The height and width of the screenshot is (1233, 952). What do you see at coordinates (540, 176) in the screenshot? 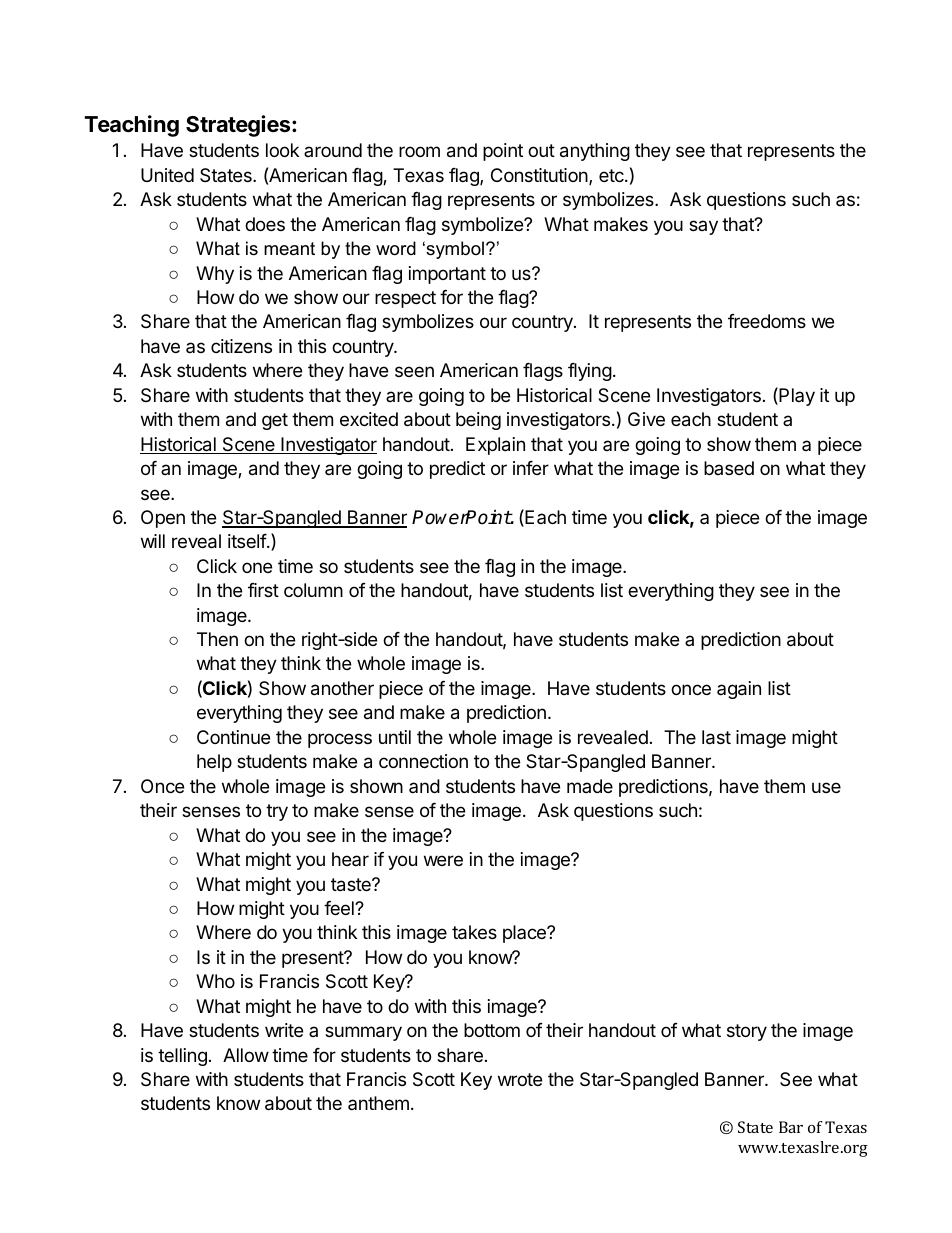
I see `Constitution` at bounding box center [540, 176].
